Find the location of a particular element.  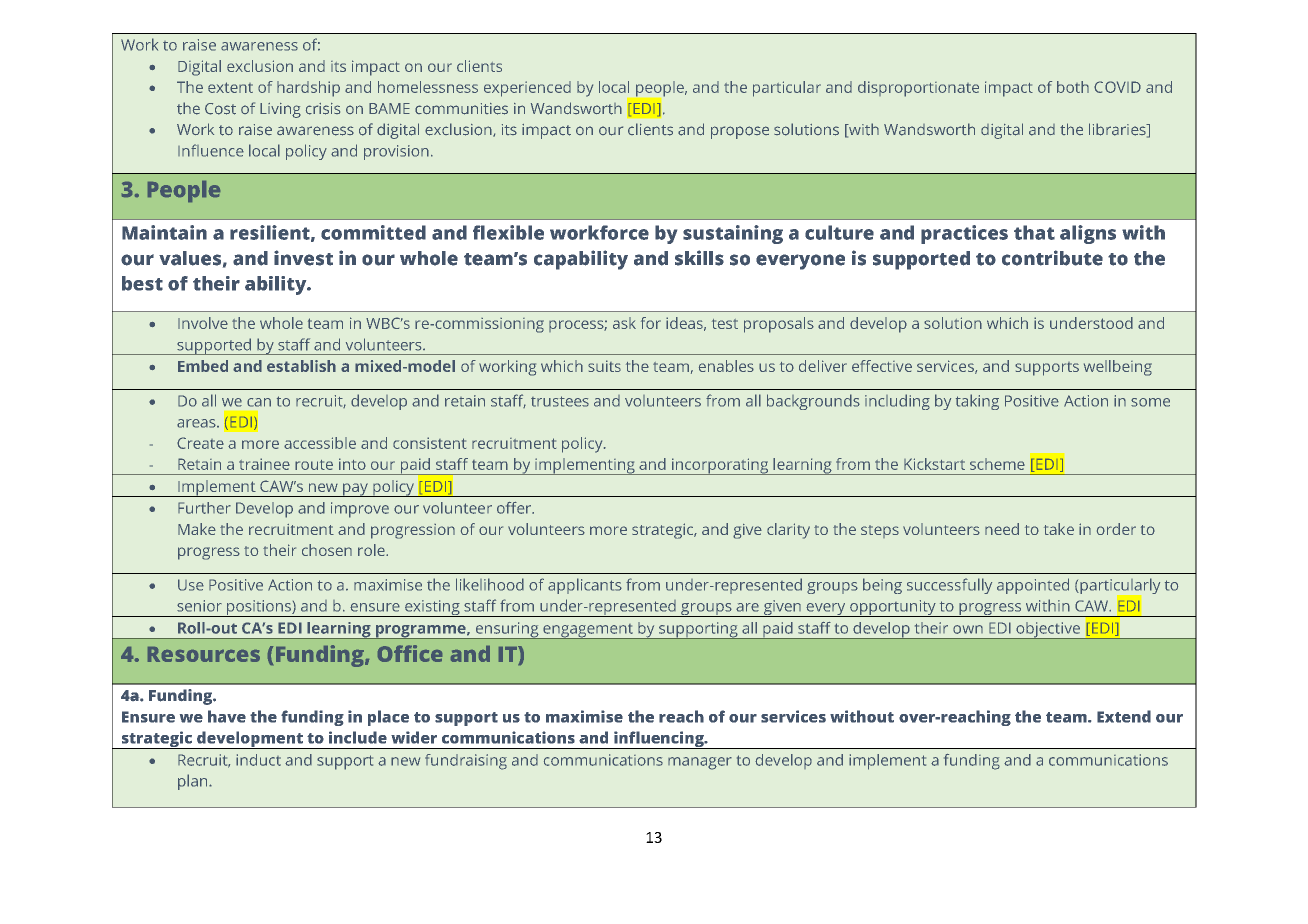

Living is located at coordinates (280, 110).
